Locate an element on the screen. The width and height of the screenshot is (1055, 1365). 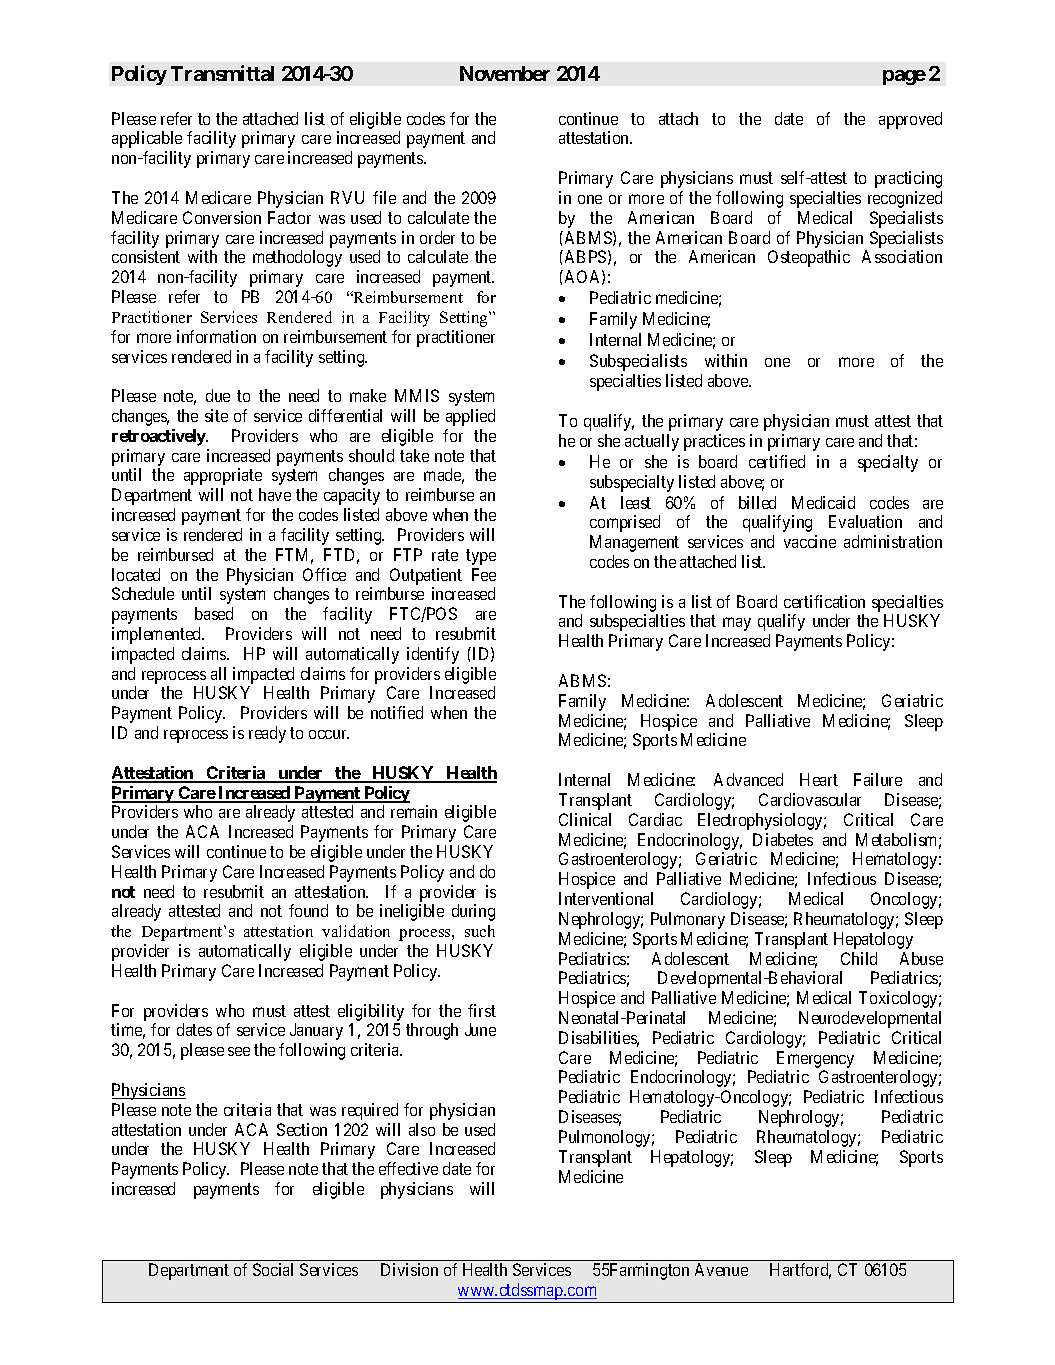
approved is located at coordinates (910, 120).
